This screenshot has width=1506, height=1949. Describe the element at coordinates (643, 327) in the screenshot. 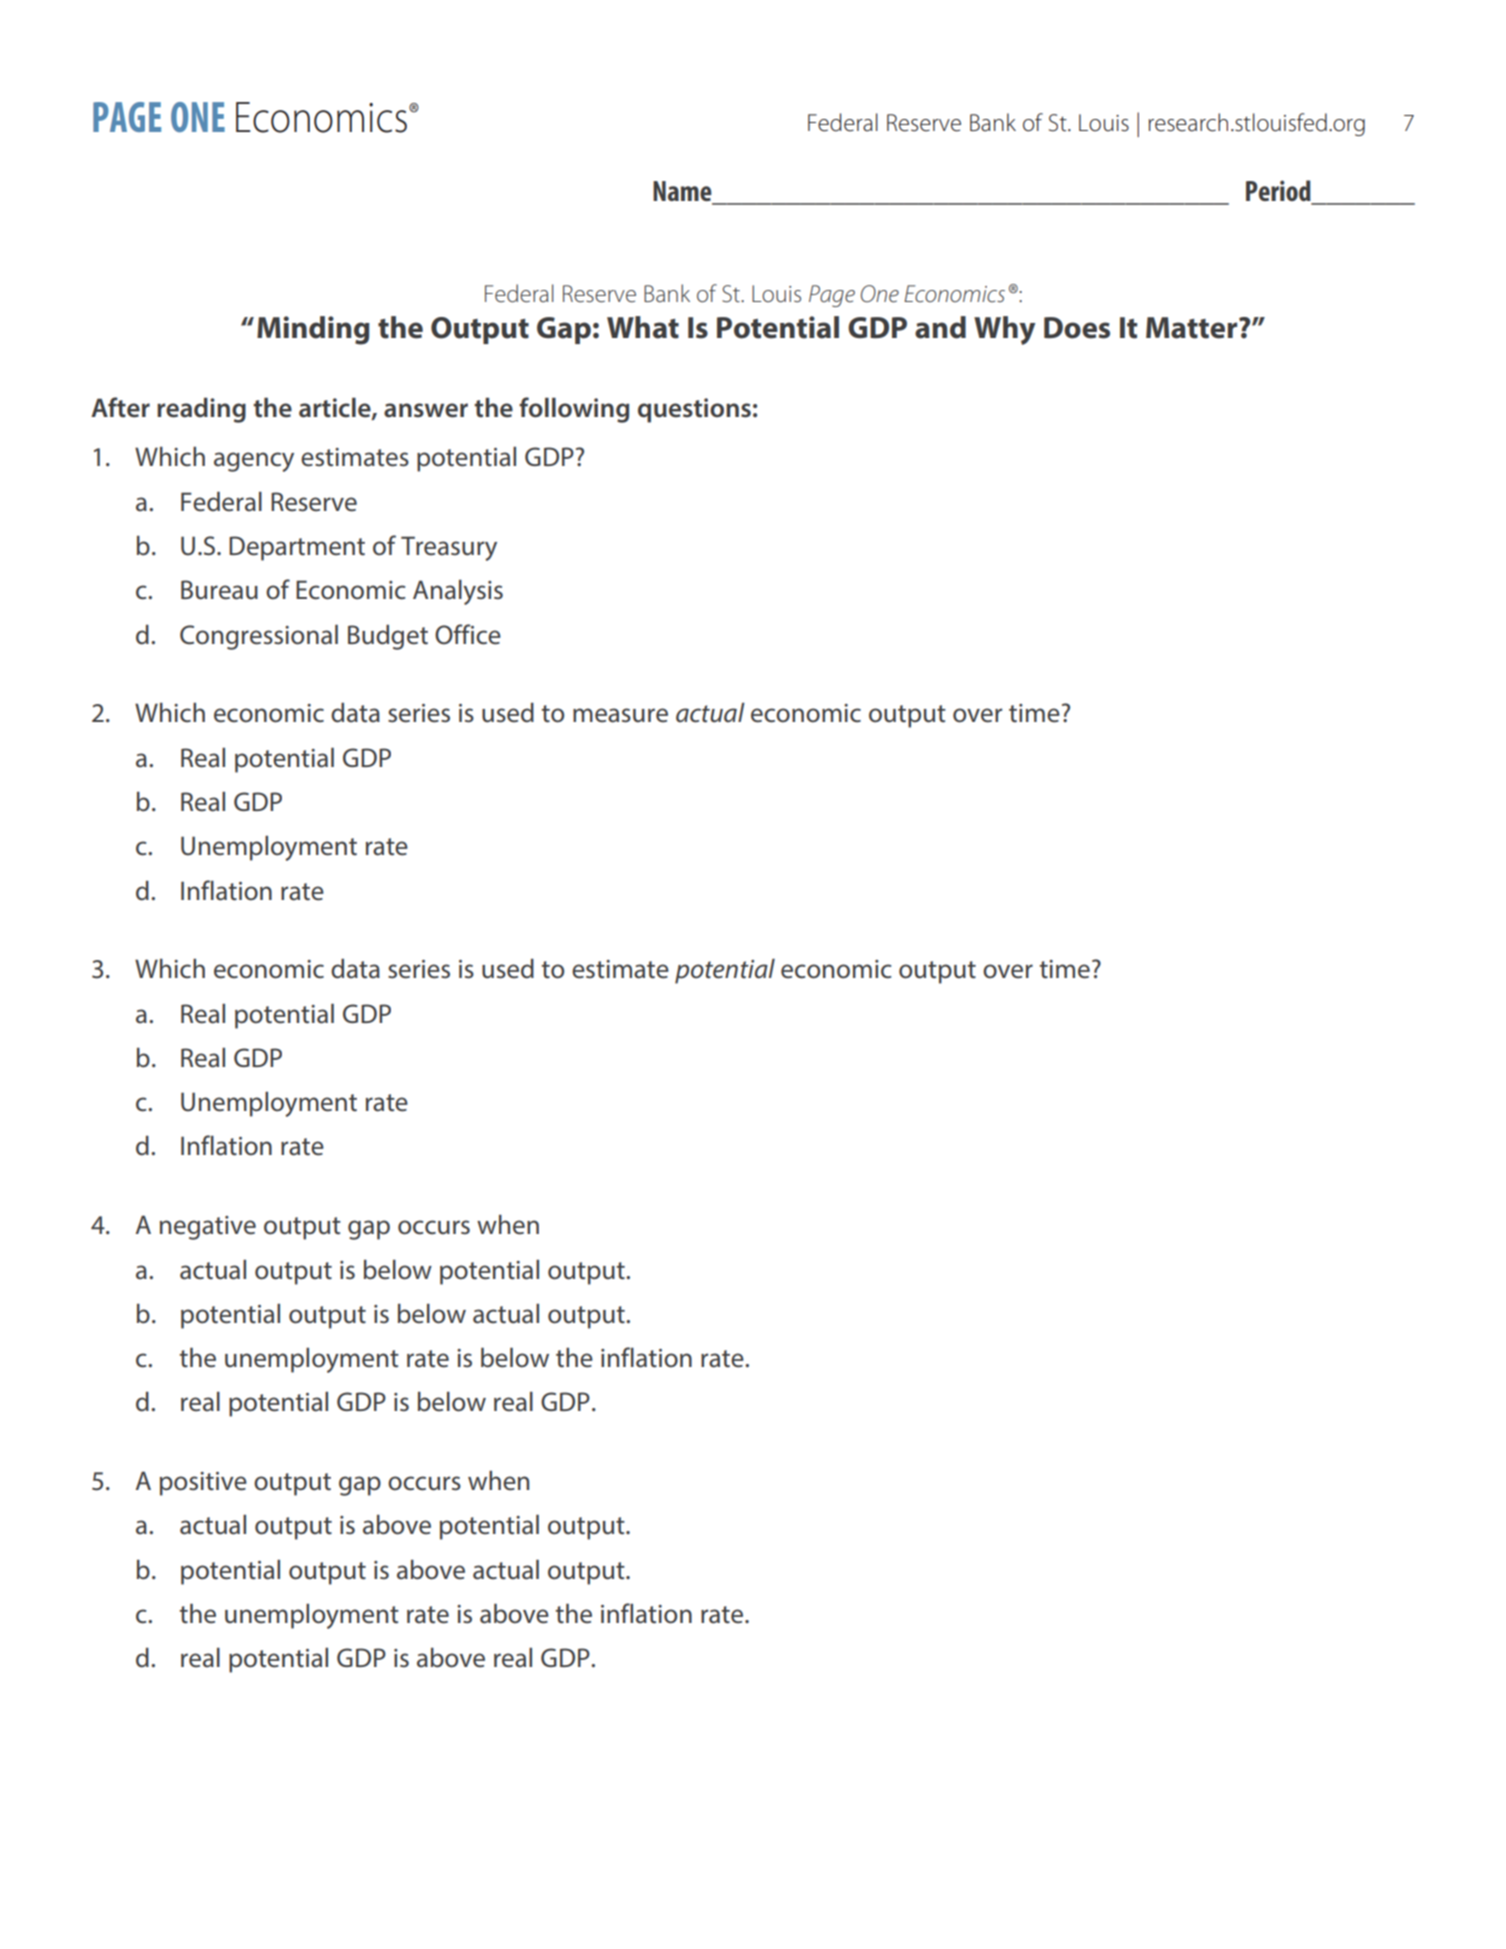

I see `What` at that location.
